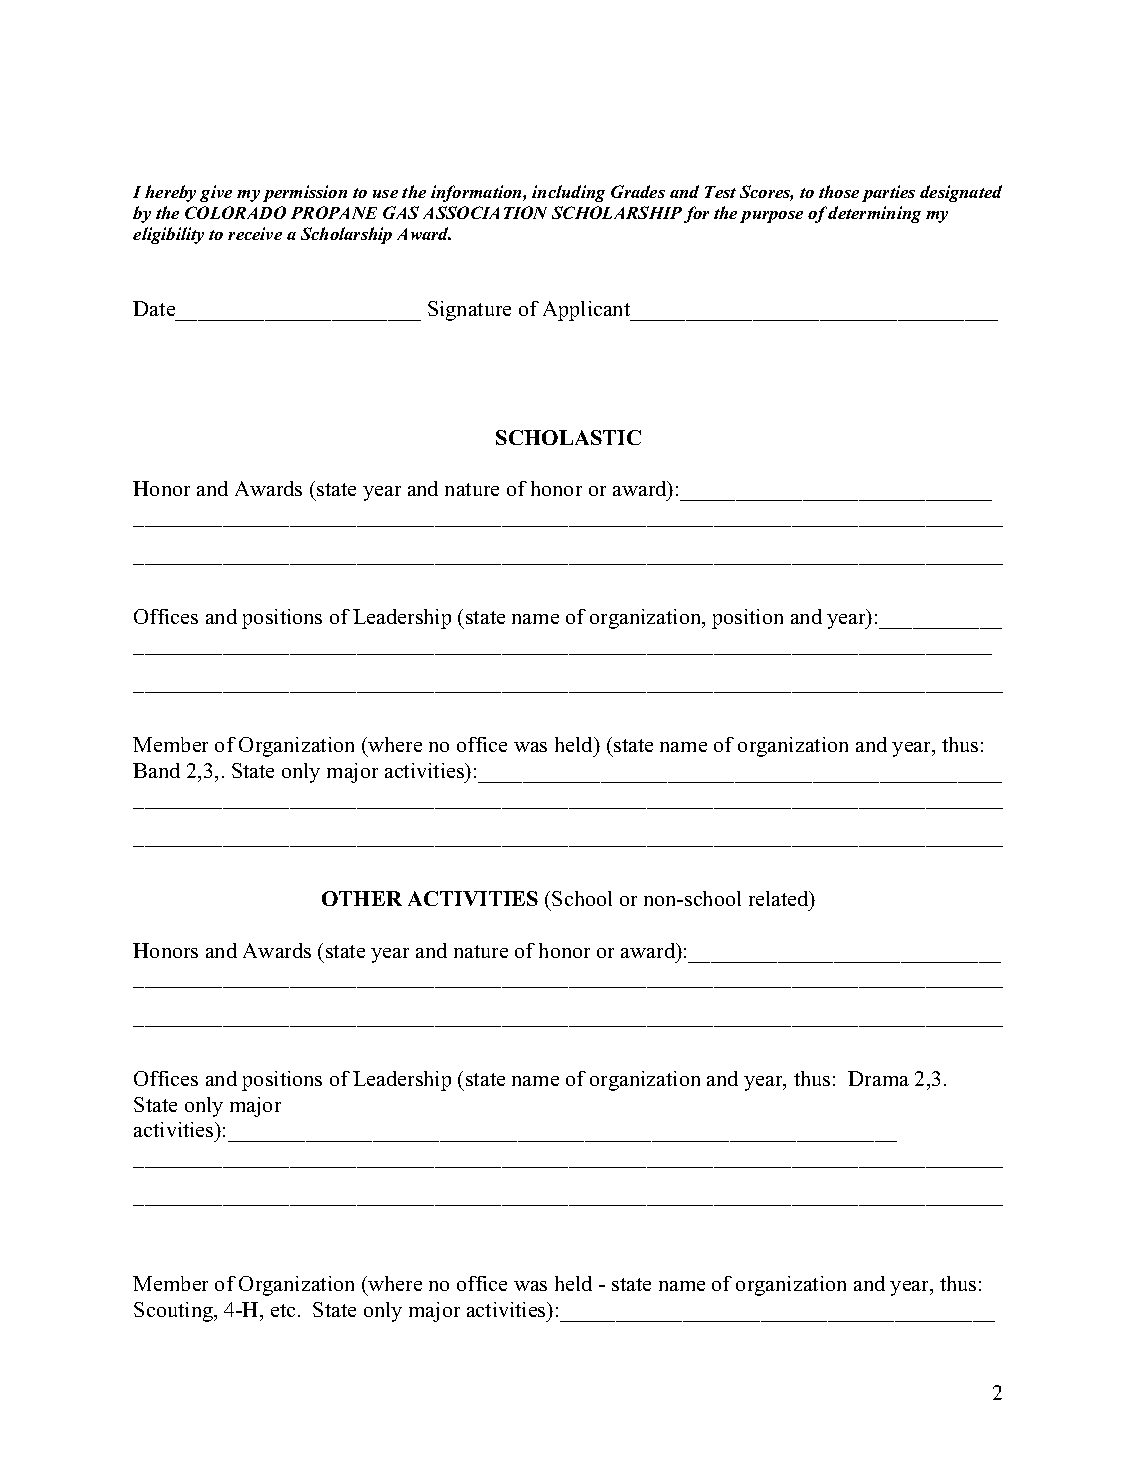  Describe the element at coordinates (874, 214) in the screenshot. I see `determining` at that location.
